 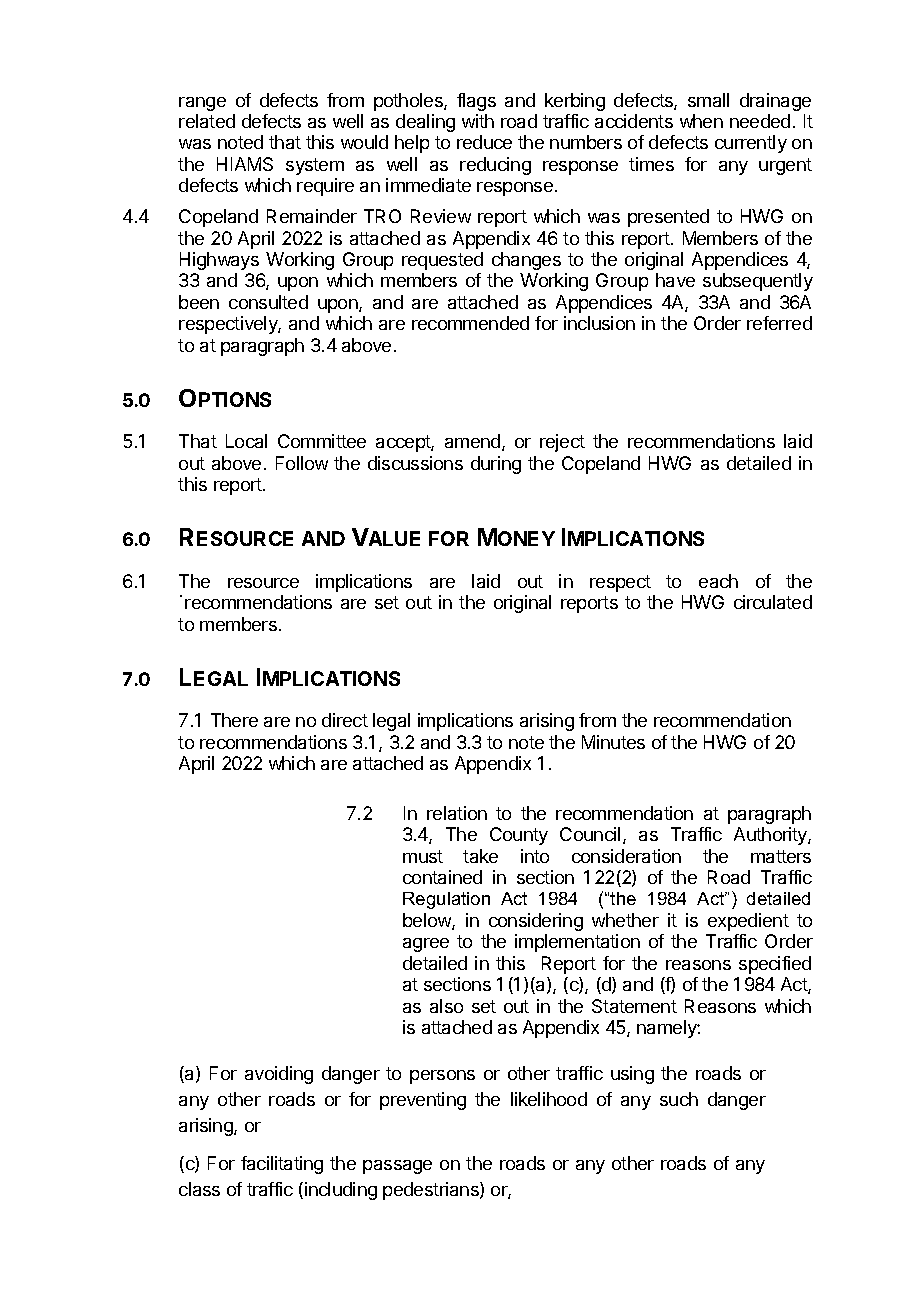 I want to click on facilitating, so click(x=282, y=1165).
